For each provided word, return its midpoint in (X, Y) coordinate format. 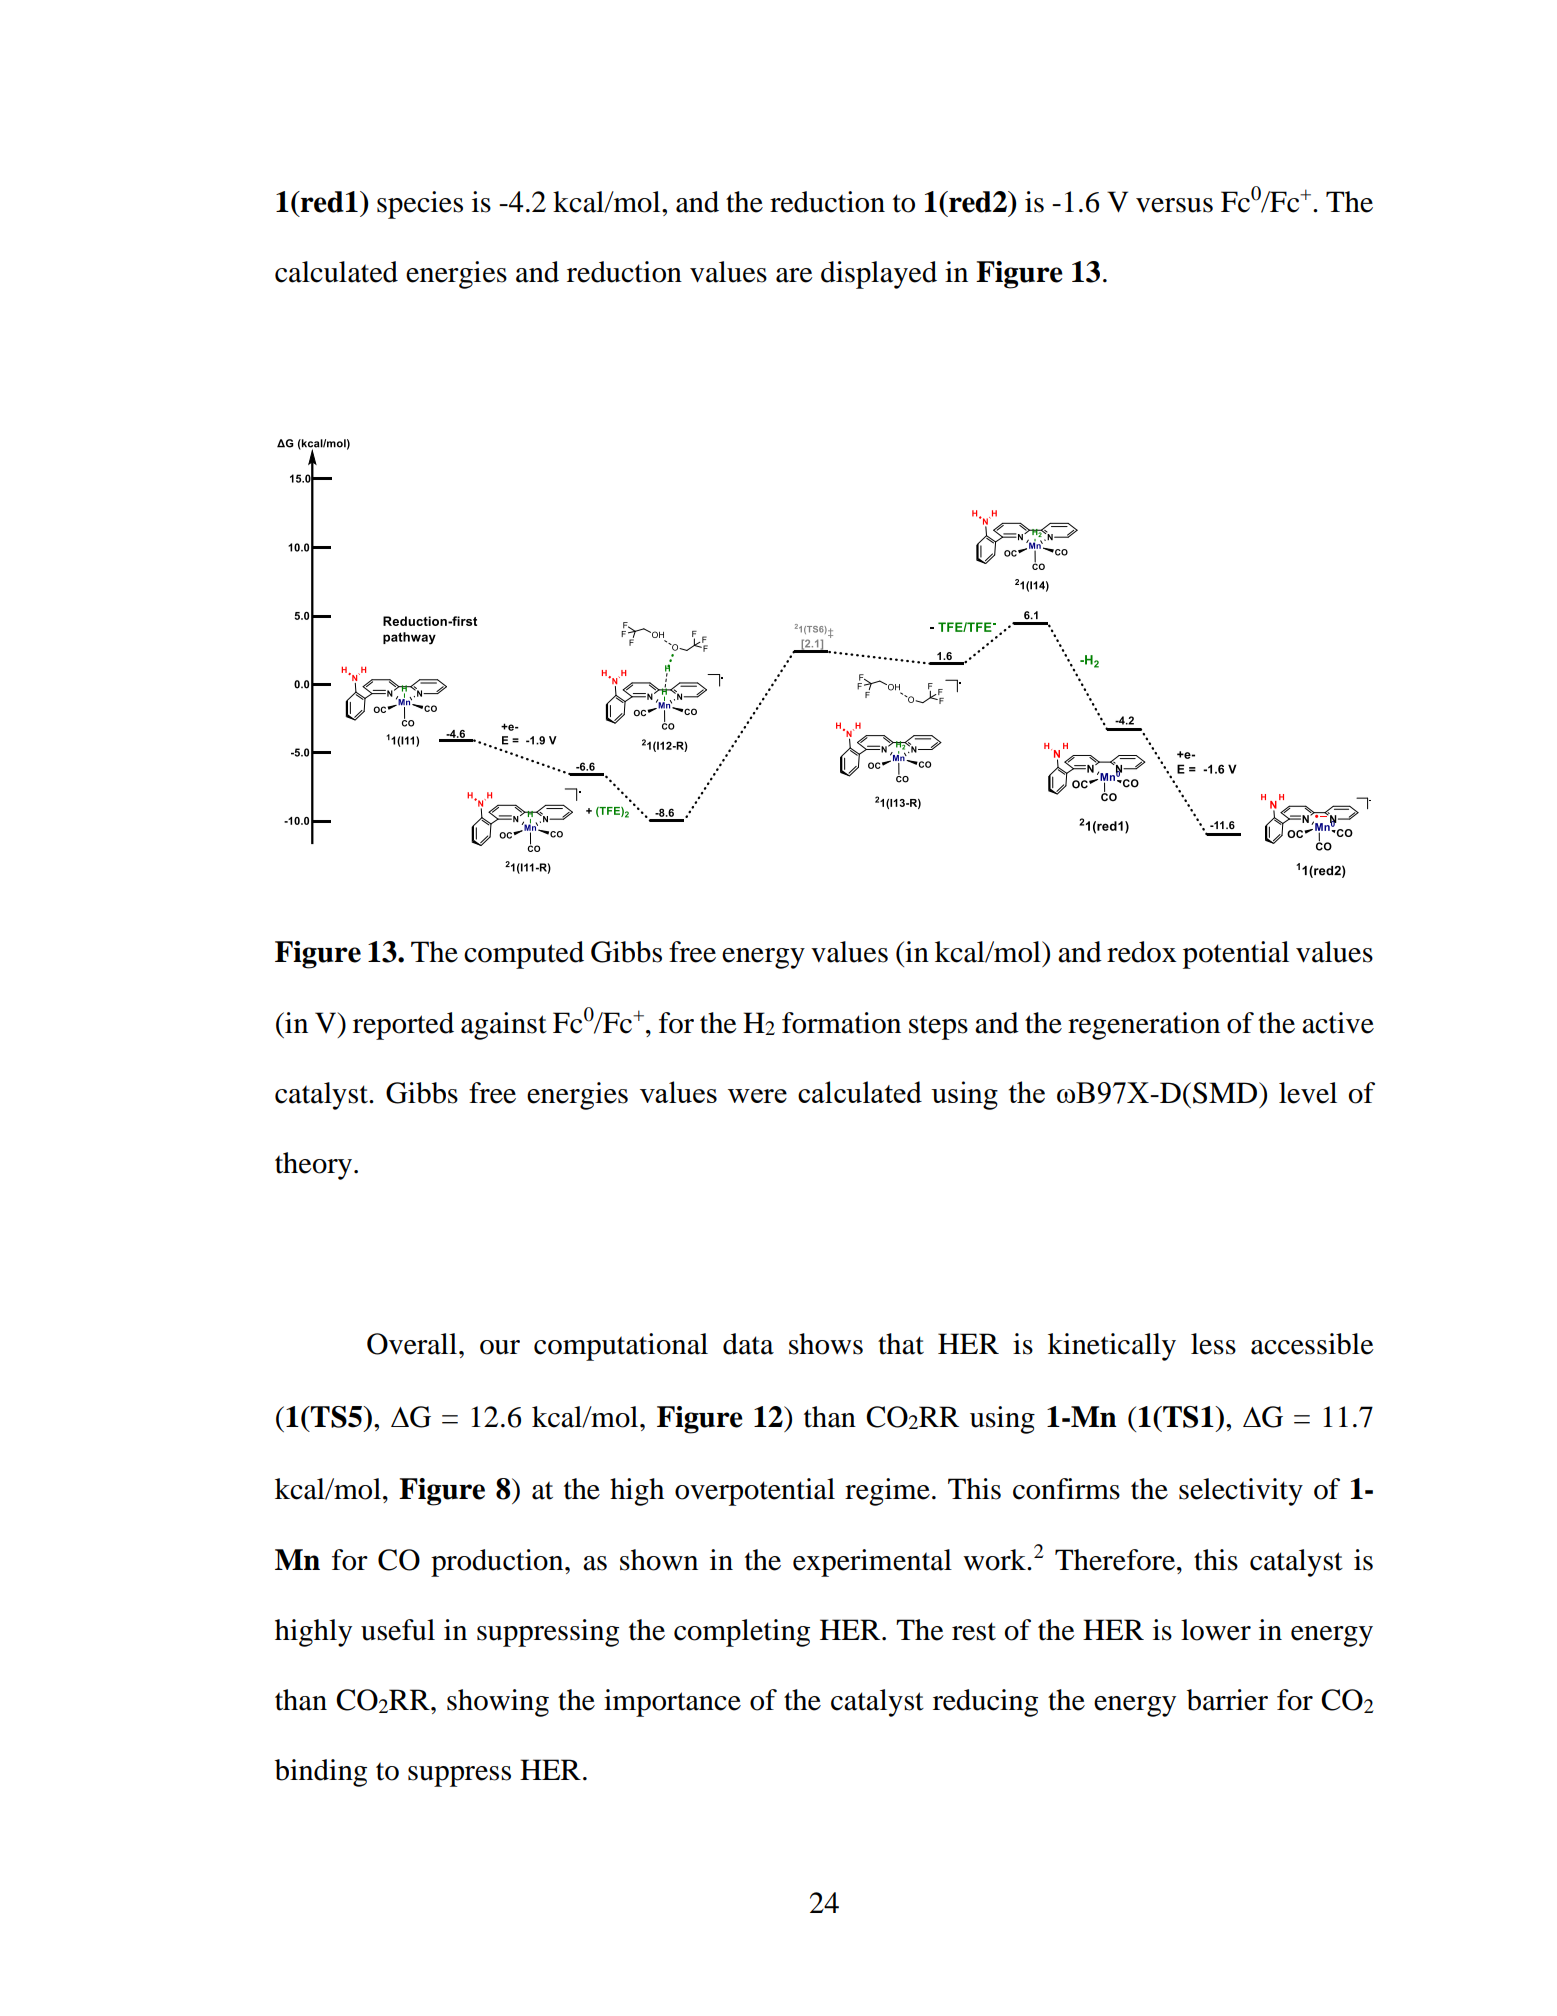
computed (524, 955)
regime (887, 1492)
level (1308, 1093)
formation (841, 1023)
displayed (879, 275)
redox (1141, 952)
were (757, 1096)
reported (403, 1026)
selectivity (1241, 1492)
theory (313, 1166)
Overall (412, 1344)
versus (1174, 205)
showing (498, 1703)
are (794, 275)
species (420, 205)
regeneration (1144, 1026)
